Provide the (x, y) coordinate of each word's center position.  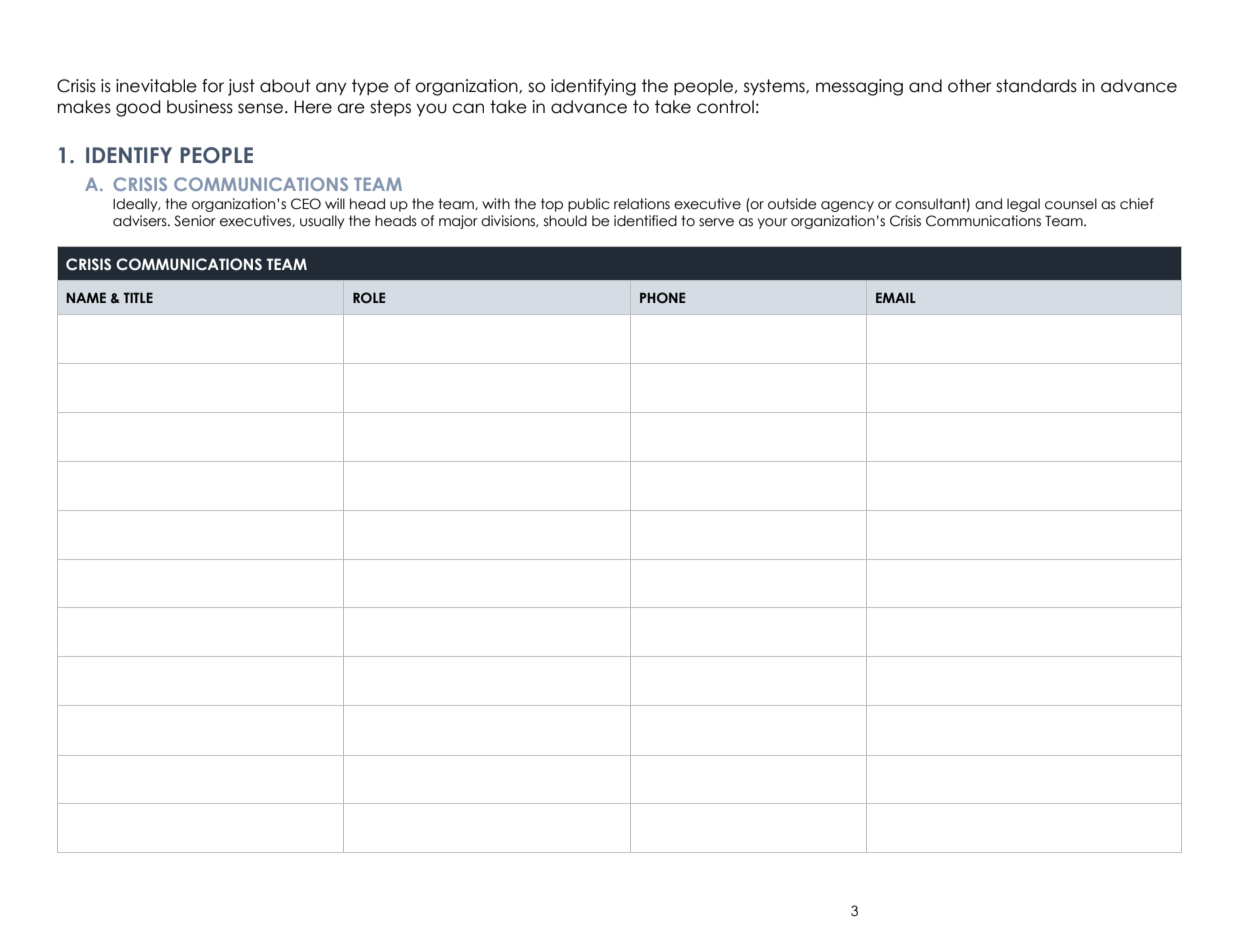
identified (645, 221)
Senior (195, 221)
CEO (306, 204)
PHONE (662, 297)
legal (1023, 205)
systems (775, 87)
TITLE (138, 297)
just (241, 87)
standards (1036, 86)
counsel (1071, 204)
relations (642, 204)
